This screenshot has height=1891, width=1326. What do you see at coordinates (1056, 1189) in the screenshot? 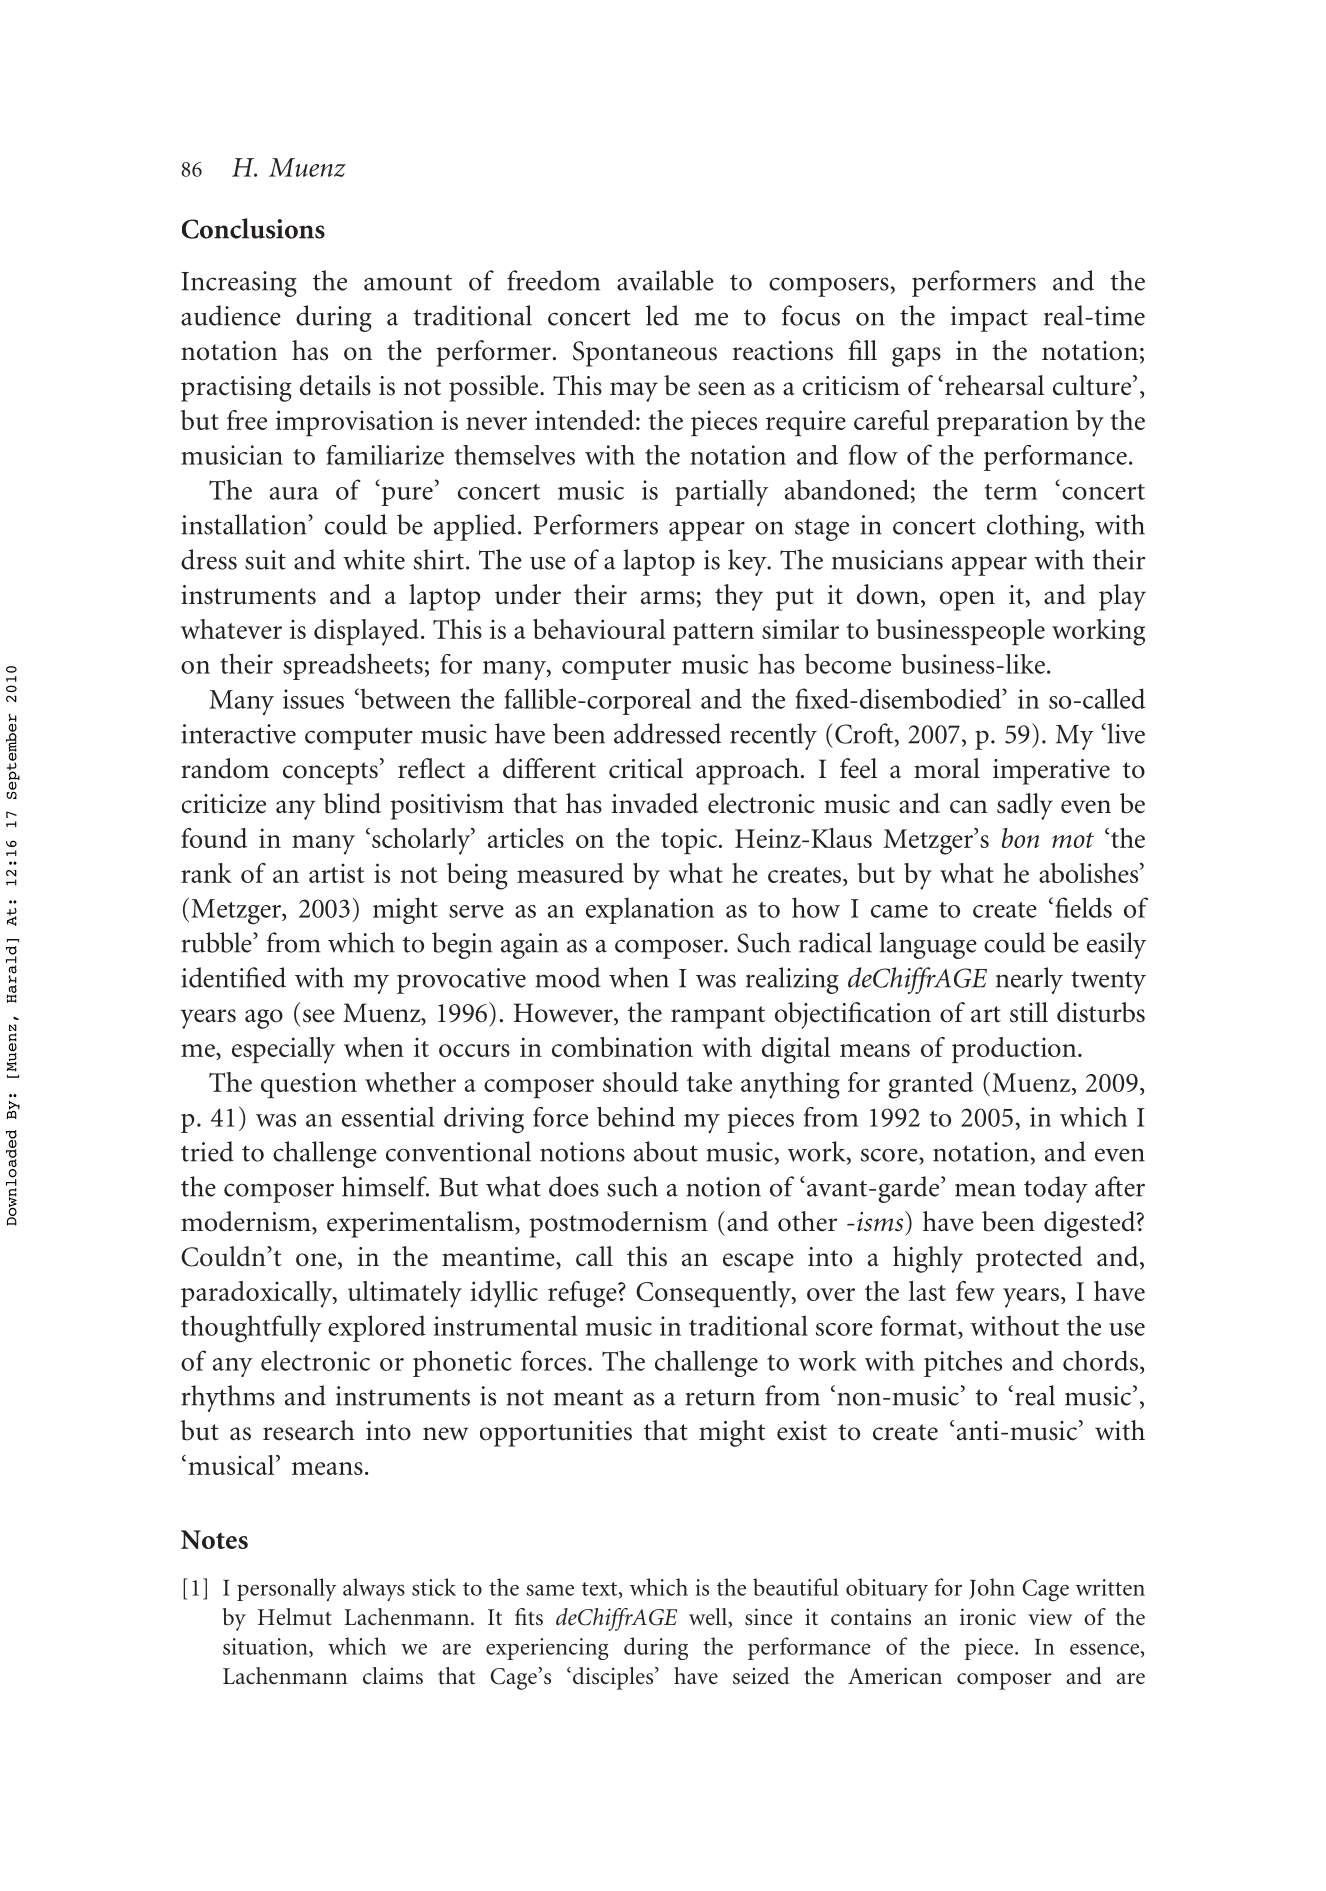
I see `today` at bounding box center [1056, 1189].
